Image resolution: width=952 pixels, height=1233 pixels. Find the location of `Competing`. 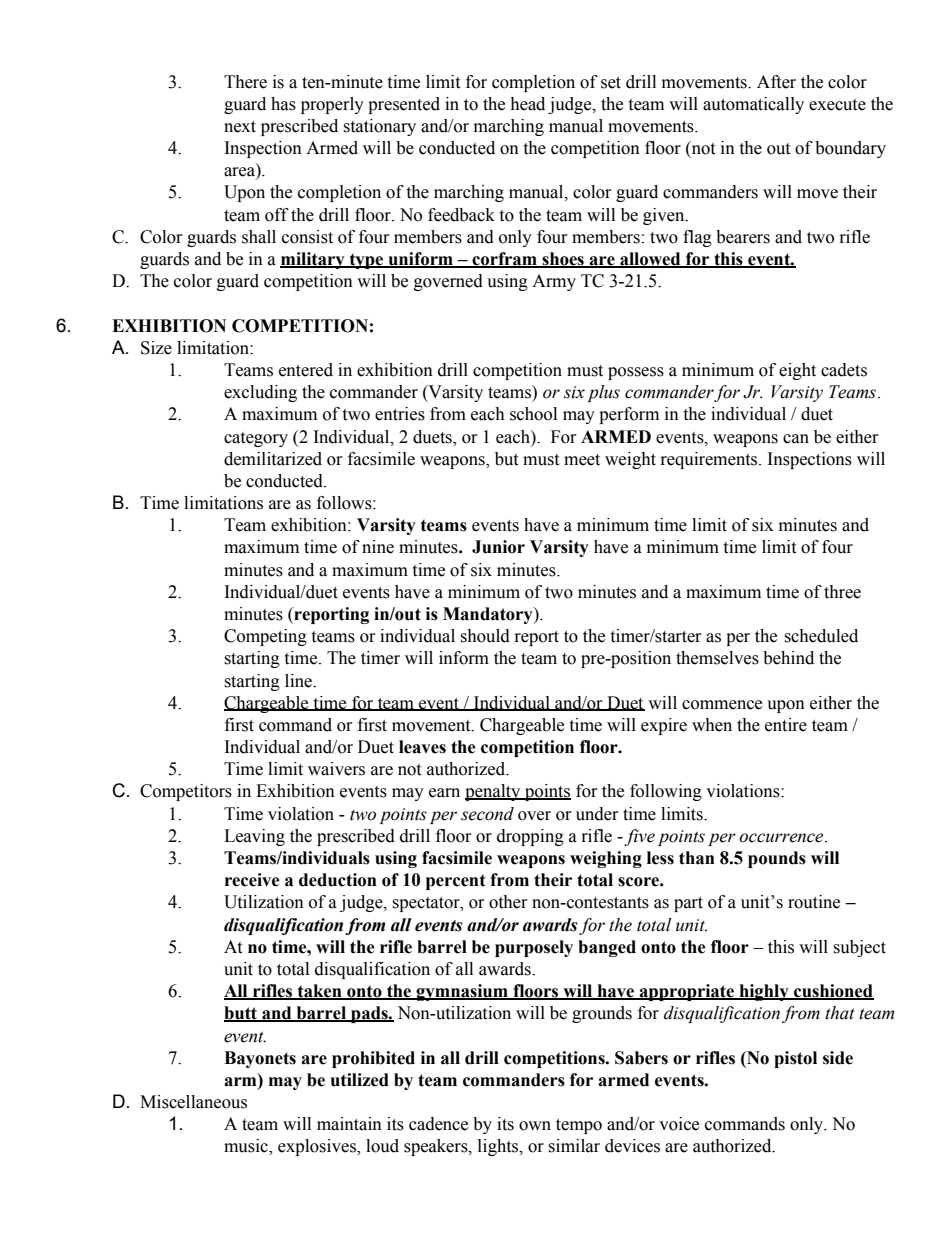

Competing is located at coordinates (265, 637).
